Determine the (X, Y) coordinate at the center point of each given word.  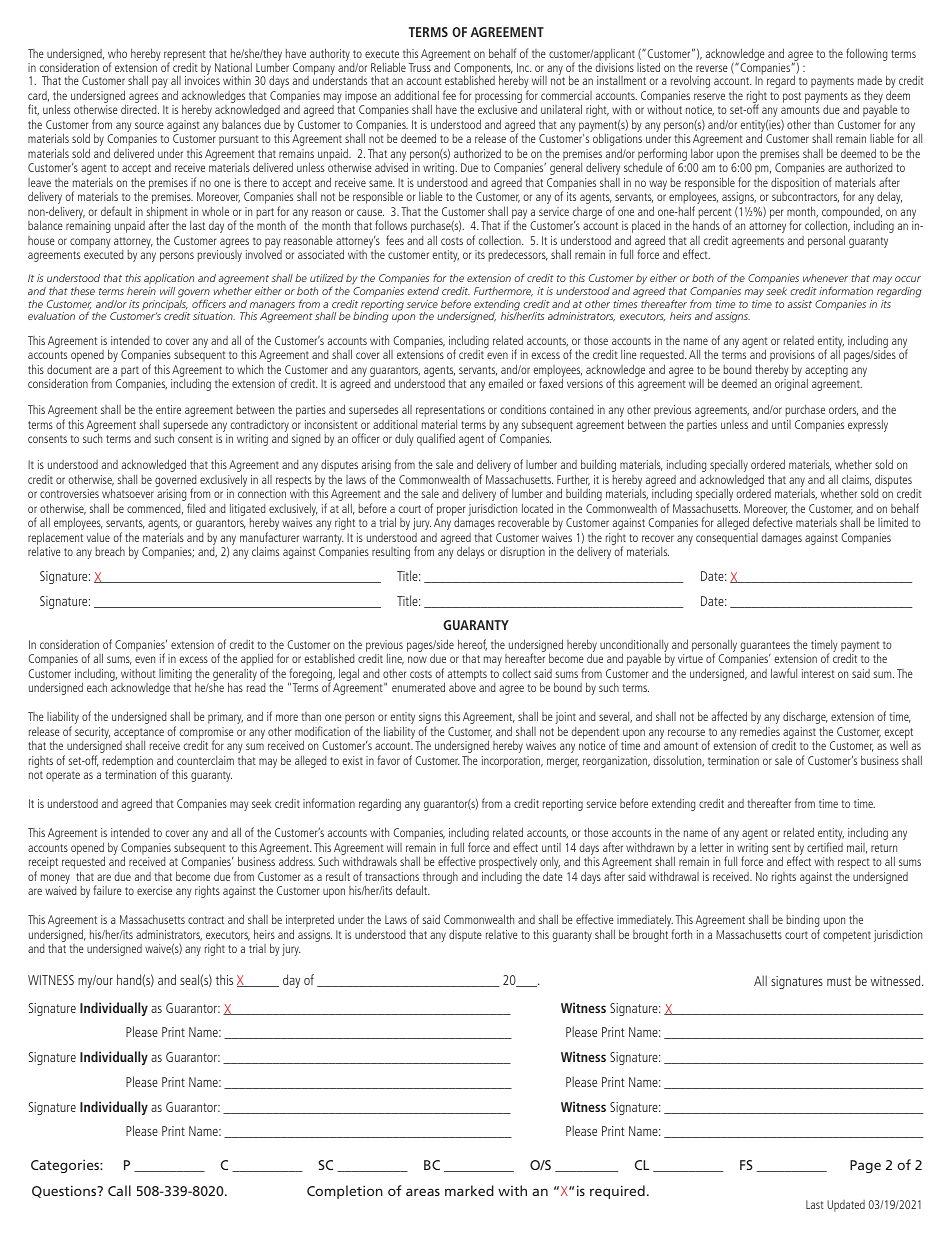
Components (483, 70)
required (617, 1192)
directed (140, 109)
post (792, 97)
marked (469, 1190)
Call (119, 1190)
